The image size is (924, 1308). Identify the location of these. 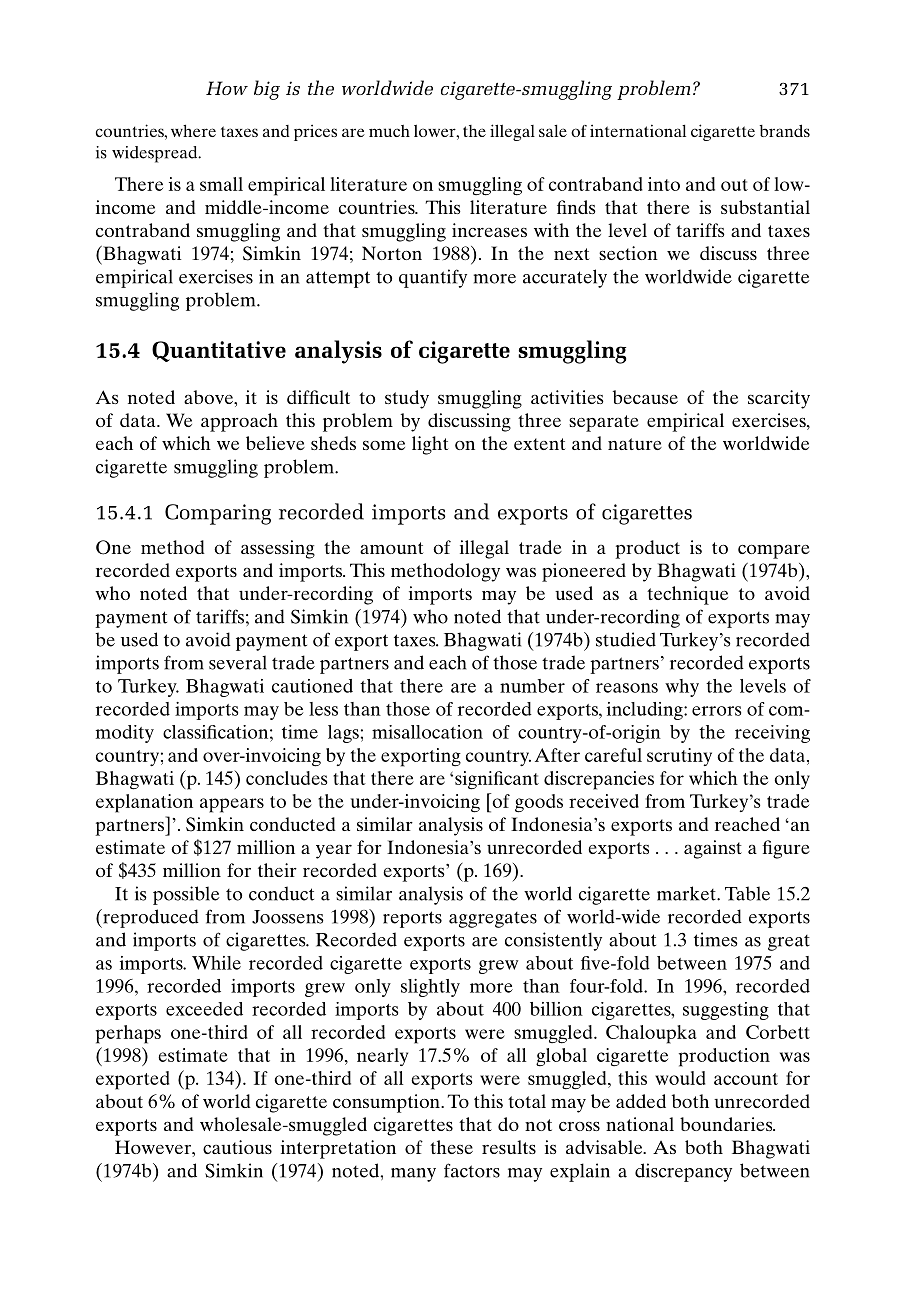
(451, 1147).
